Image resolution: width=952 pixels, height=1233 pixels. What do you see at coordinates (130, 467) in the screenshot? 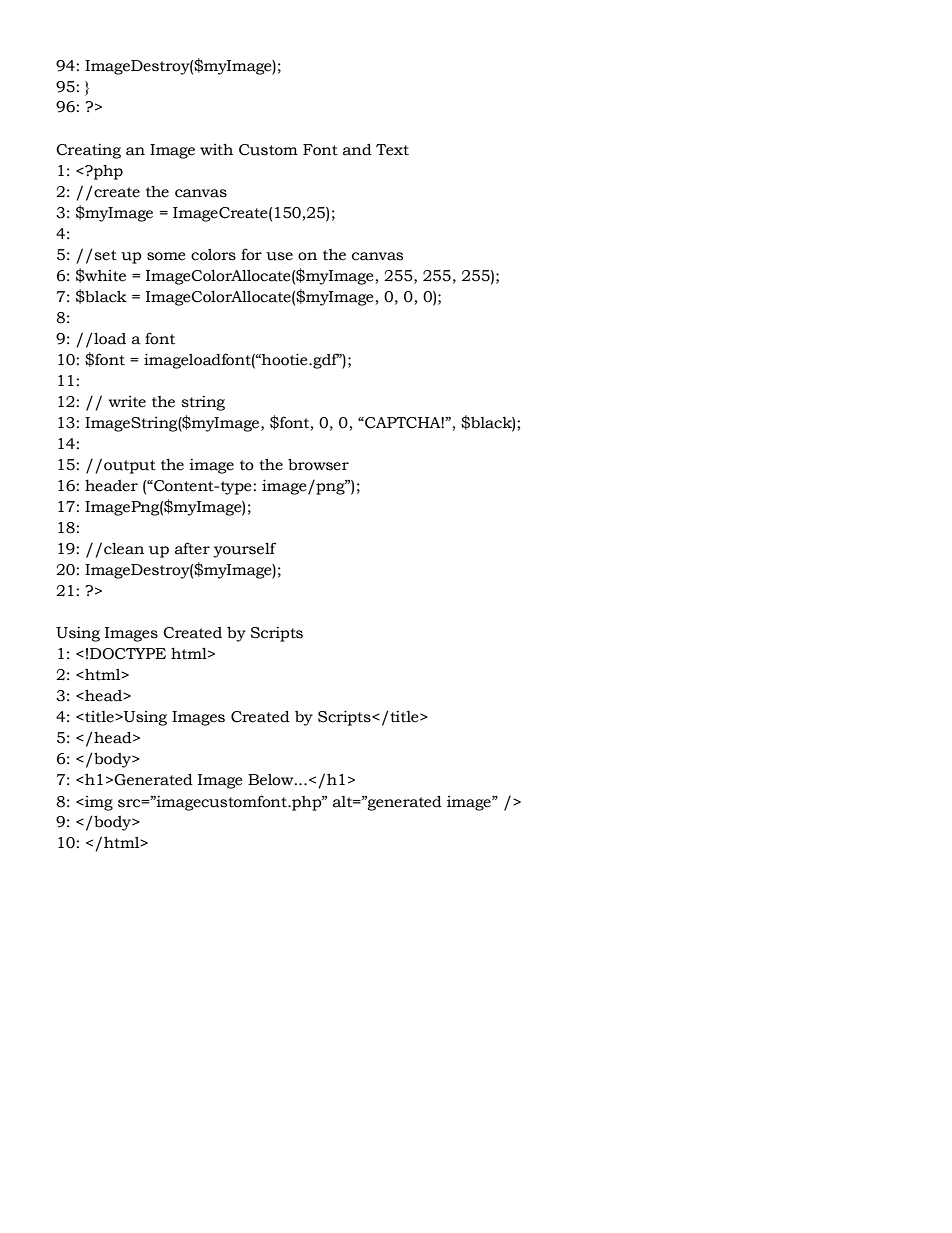
I see `output` at bounding box center [130, 467].
